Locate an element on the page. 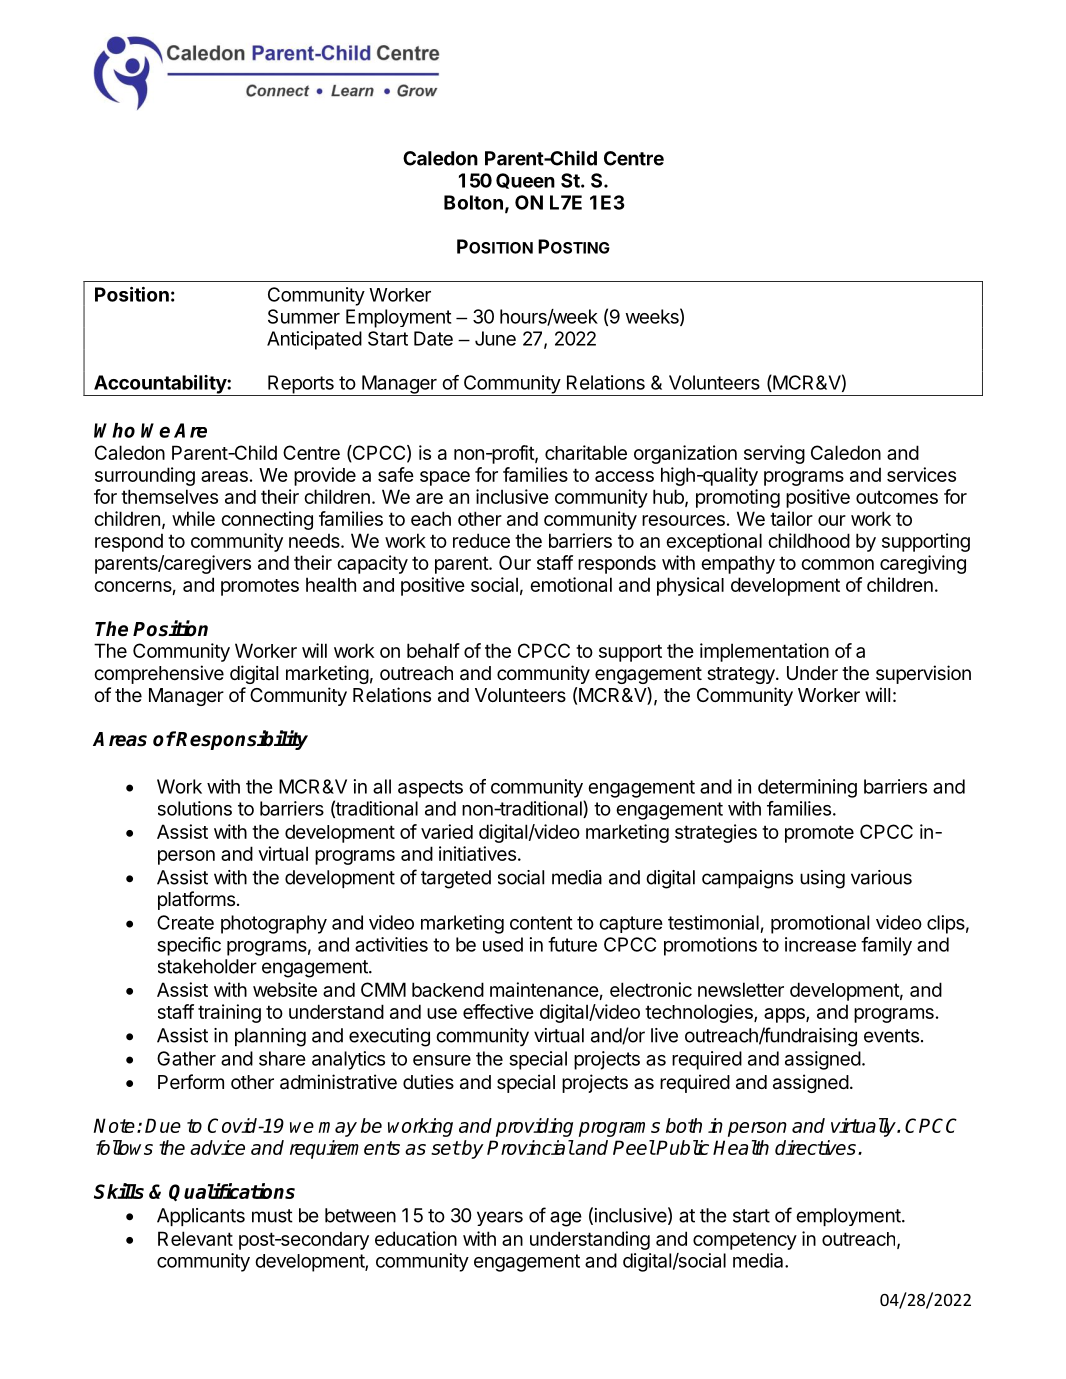 This page has width=1066, height=1379. Applicants is located at coordinates (201, 1217).
